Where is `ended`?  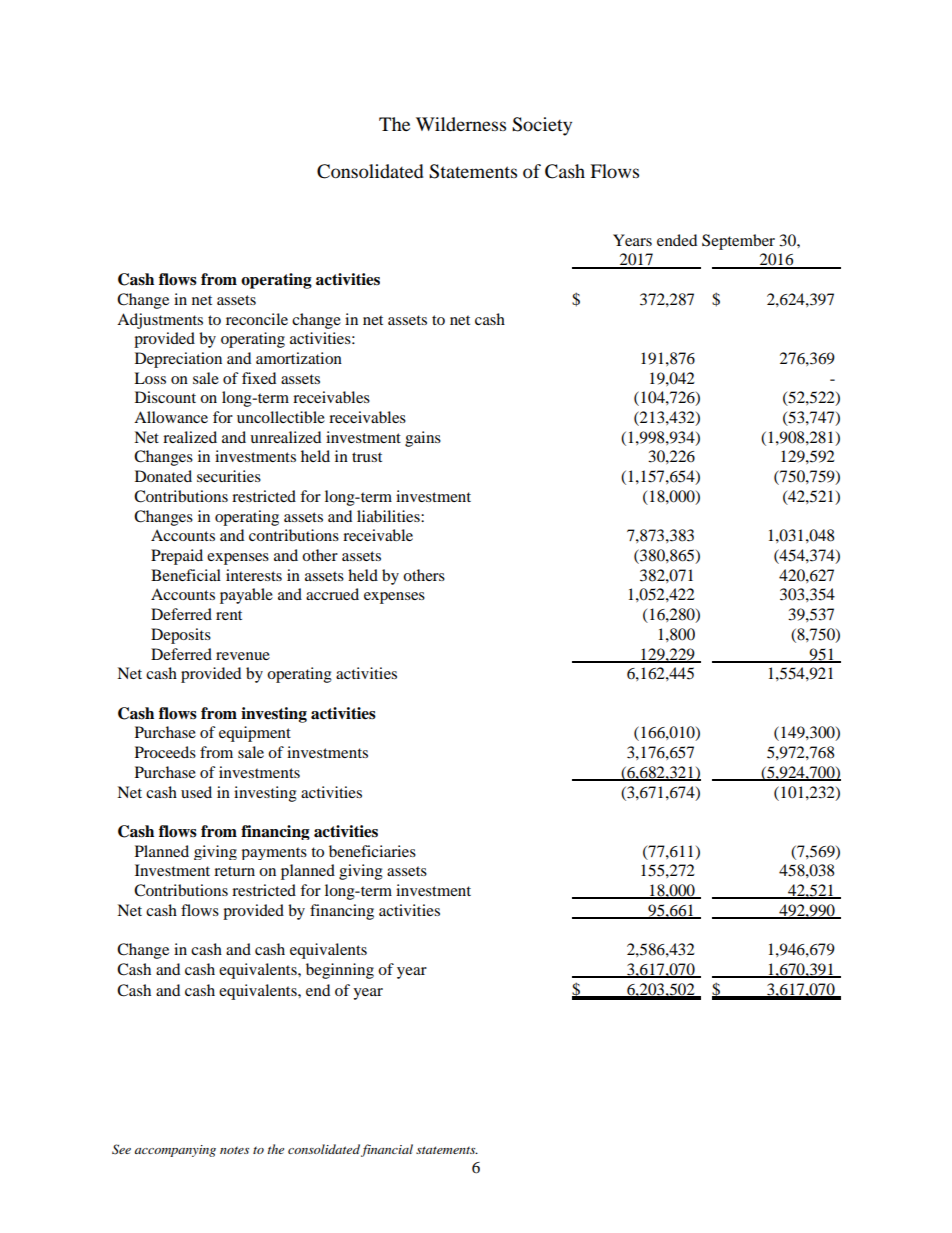 ended is located at coordinates (677, 240).
